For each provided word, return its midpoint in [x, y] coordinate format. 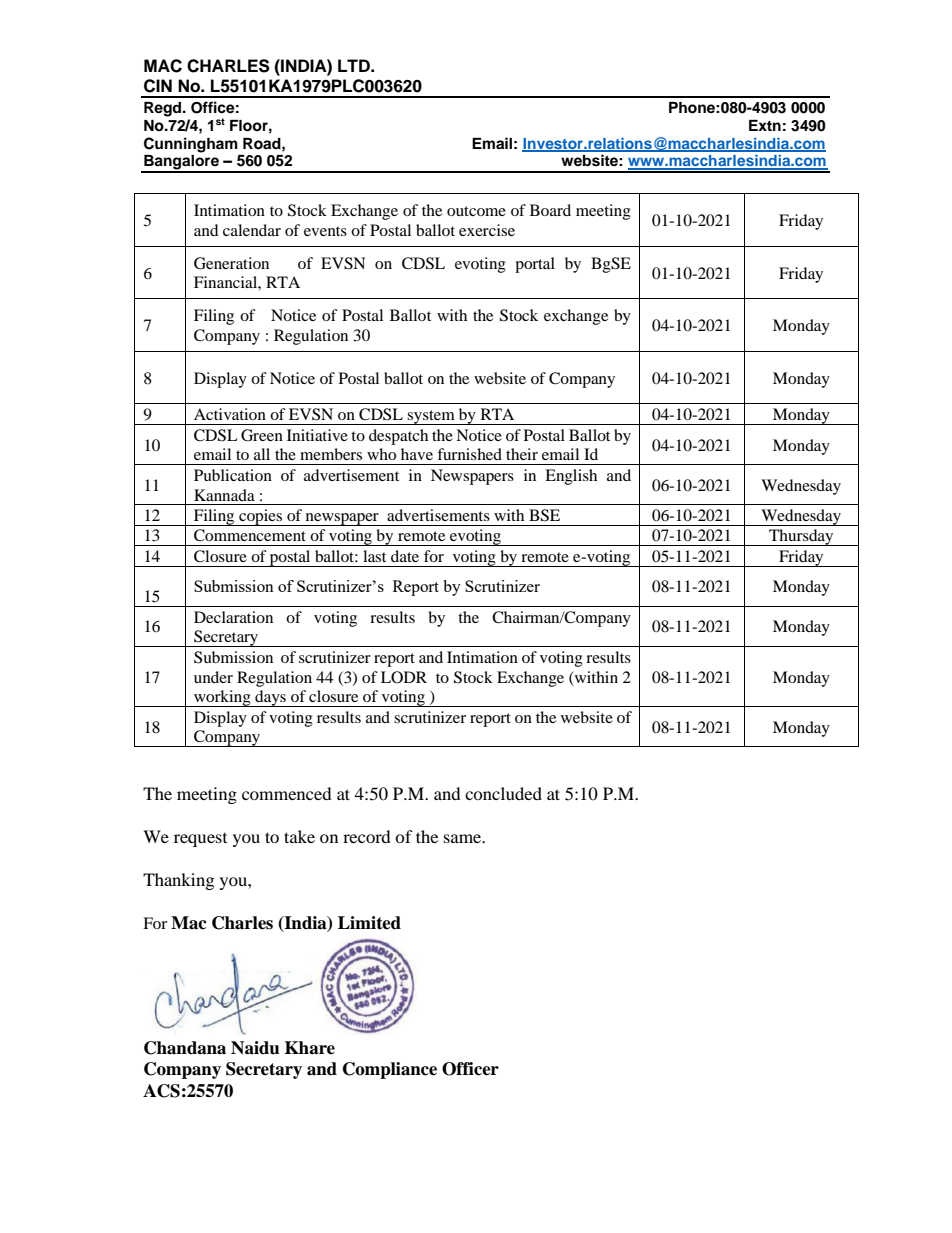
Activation [230, 414]
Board [550, 210]
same [464, 838]
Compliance [390, 1070]
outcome [476, 211]
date [405, 556]
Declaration [233, 617]
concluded [503, 793]
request [200, 840]
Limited [369, 923]
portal [535, 265]
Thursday [801, 537]
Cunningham [191, 145]
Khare [310, 1048]
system [431, 417]
